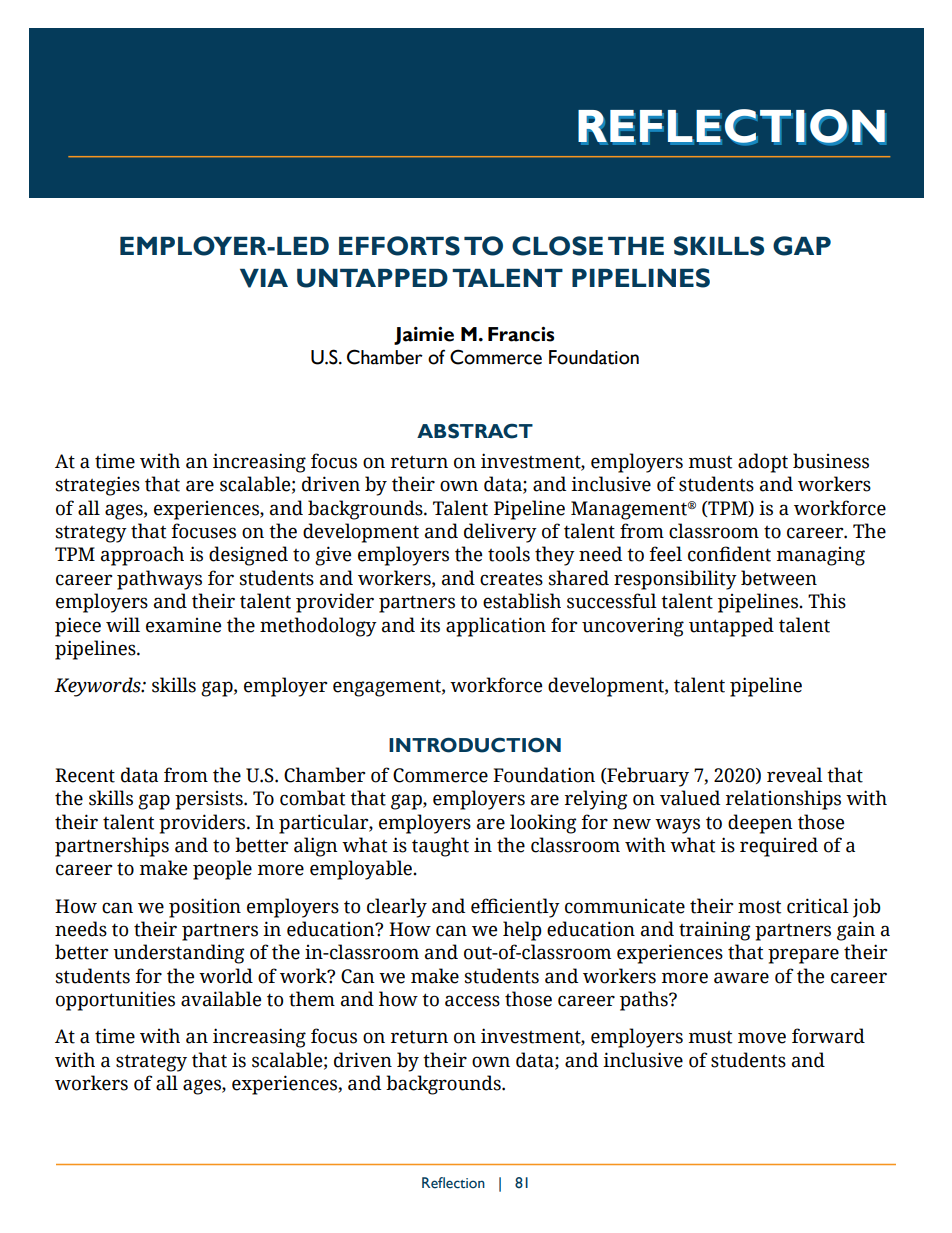  What do you see at coordinates (760, 824) in the screenshot?
I see `deepen` at bounding box center [760, 824].
